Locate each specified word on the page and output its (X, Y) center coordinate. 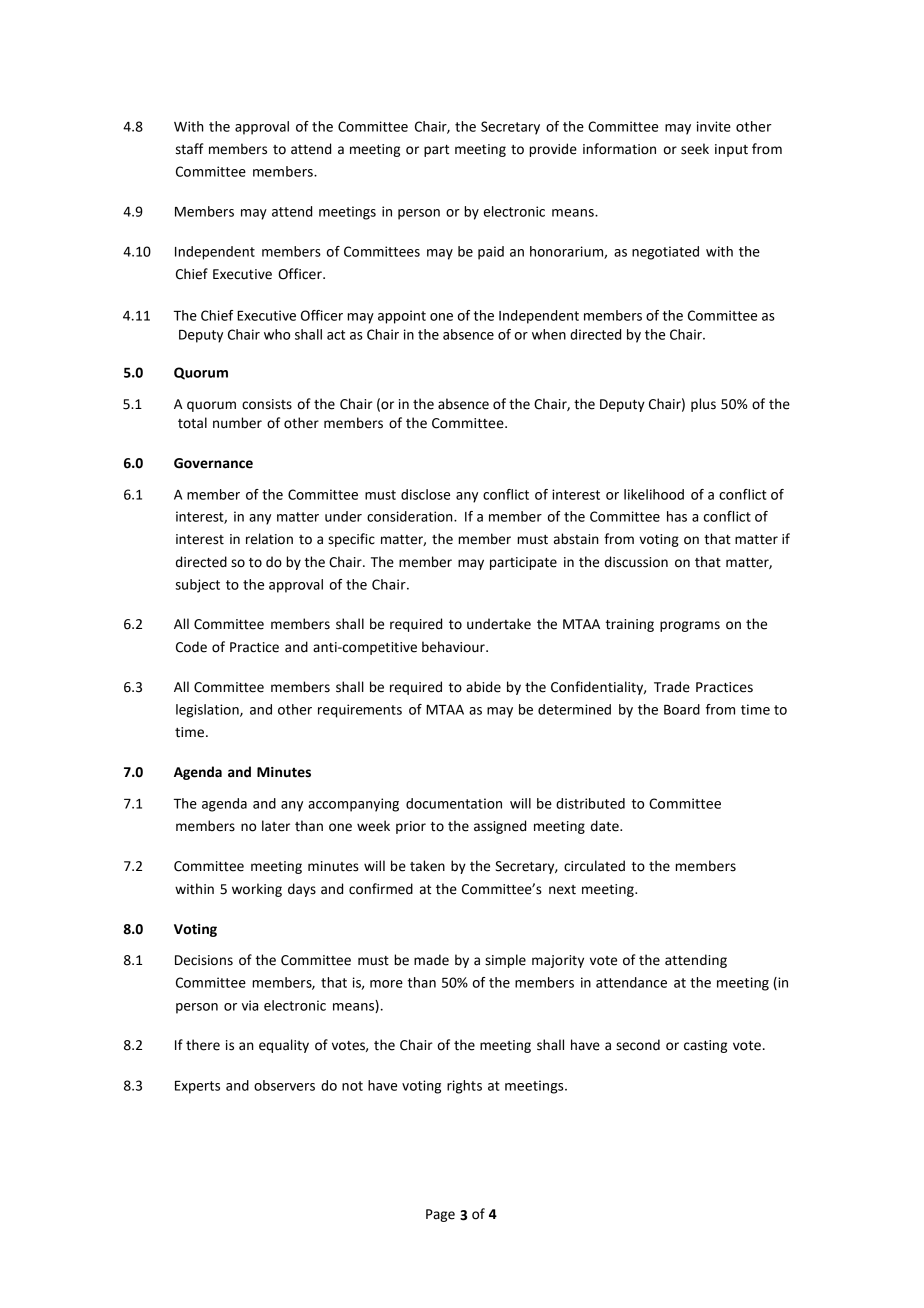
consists (267, 404)
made (431, 960)
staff (190, 149)
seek (695, 149)
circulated (594, 866)
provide (553, 150)
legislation (208, 711)
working (257, 890)
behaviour (454, 647)
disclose (425, 494)
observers (284, 1085)
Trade (672, 687)
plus (703, 405)
